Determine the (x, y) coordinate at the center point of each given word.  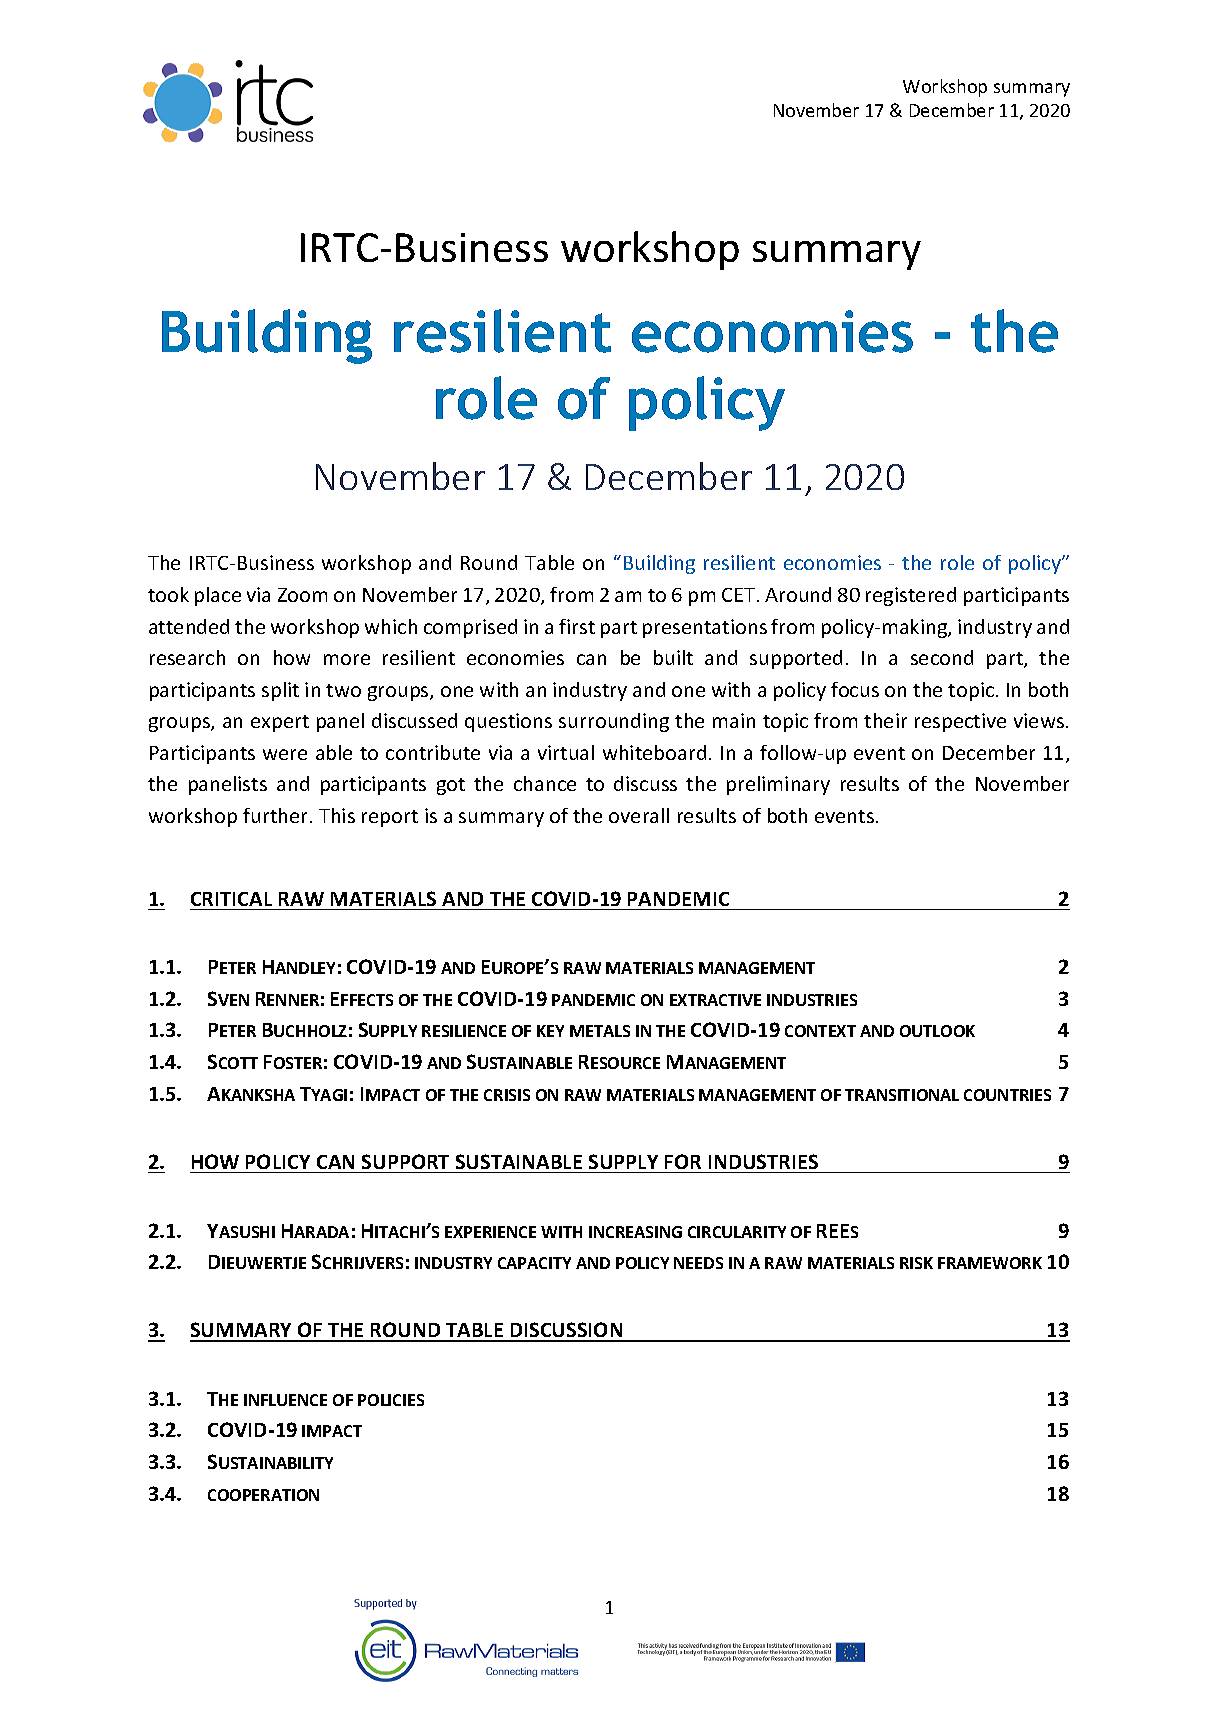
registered (911, 596)
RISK (916, 1263)
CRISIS (507, 1095)
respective (960, 722)
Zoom (302, 595)
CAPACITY (534, 1263)
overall (639, 815)
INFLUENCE (285, 1400)
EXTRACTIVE (715, 1000)
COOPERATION (263, 1495)
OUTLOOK (937, 1031)
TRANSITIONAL (902, 1095)
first (577, 626)
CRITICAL (231, 899)
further (277, 815)
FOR (683, 1161)
